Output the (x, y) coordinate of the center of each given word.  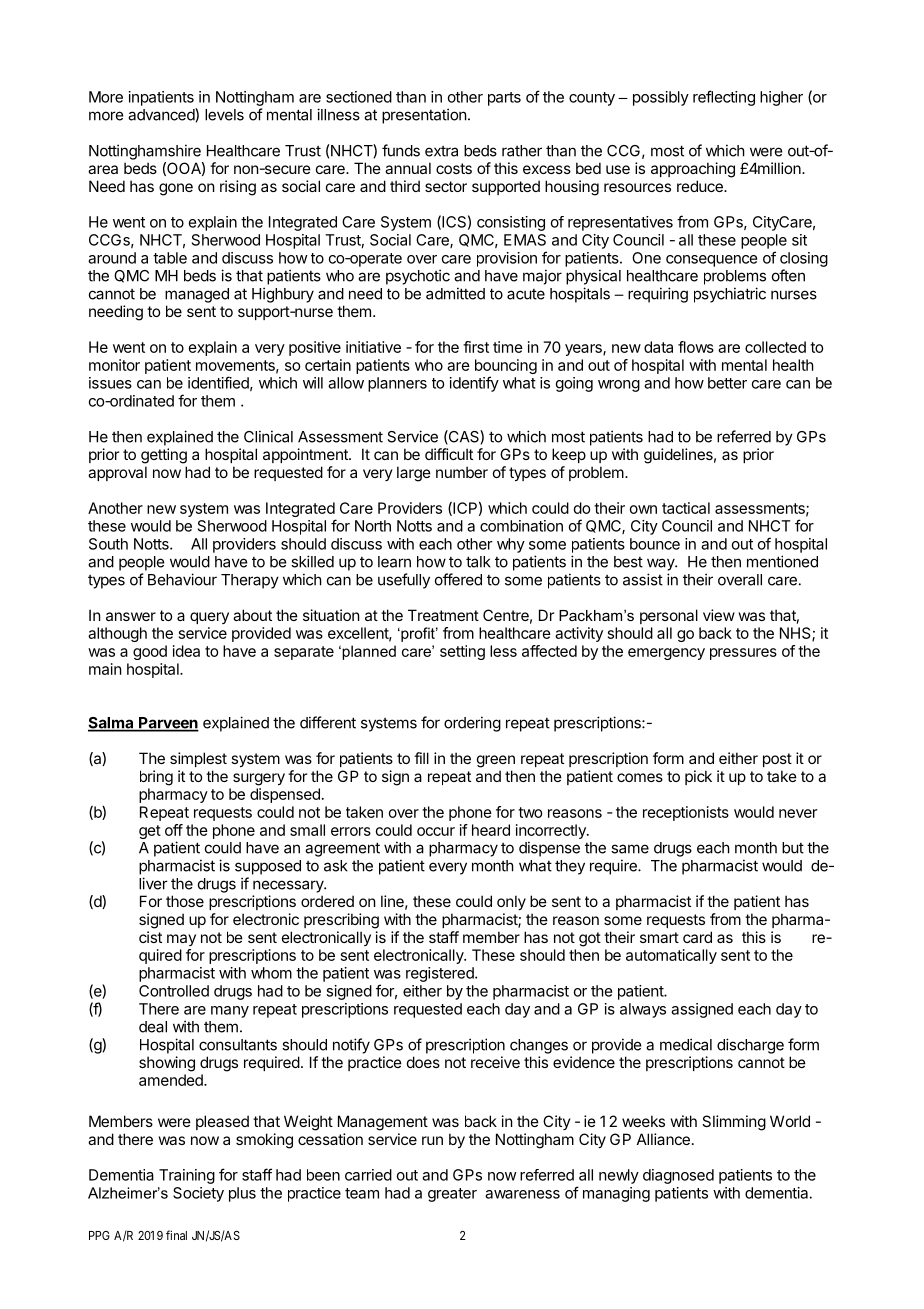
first (476, 347)
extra (441, 151)
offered (458, 579)
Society (198, 1194)
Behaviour (182, 579)
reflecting (724, 98)
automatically (671, 956)
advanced (162, 114)
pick (698, 777)
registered (441, 974)
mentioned (782, 561)
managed (197, 295)
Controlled (174, 991)
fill (421, 758)
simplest (198, 759)
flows (696, 347)
